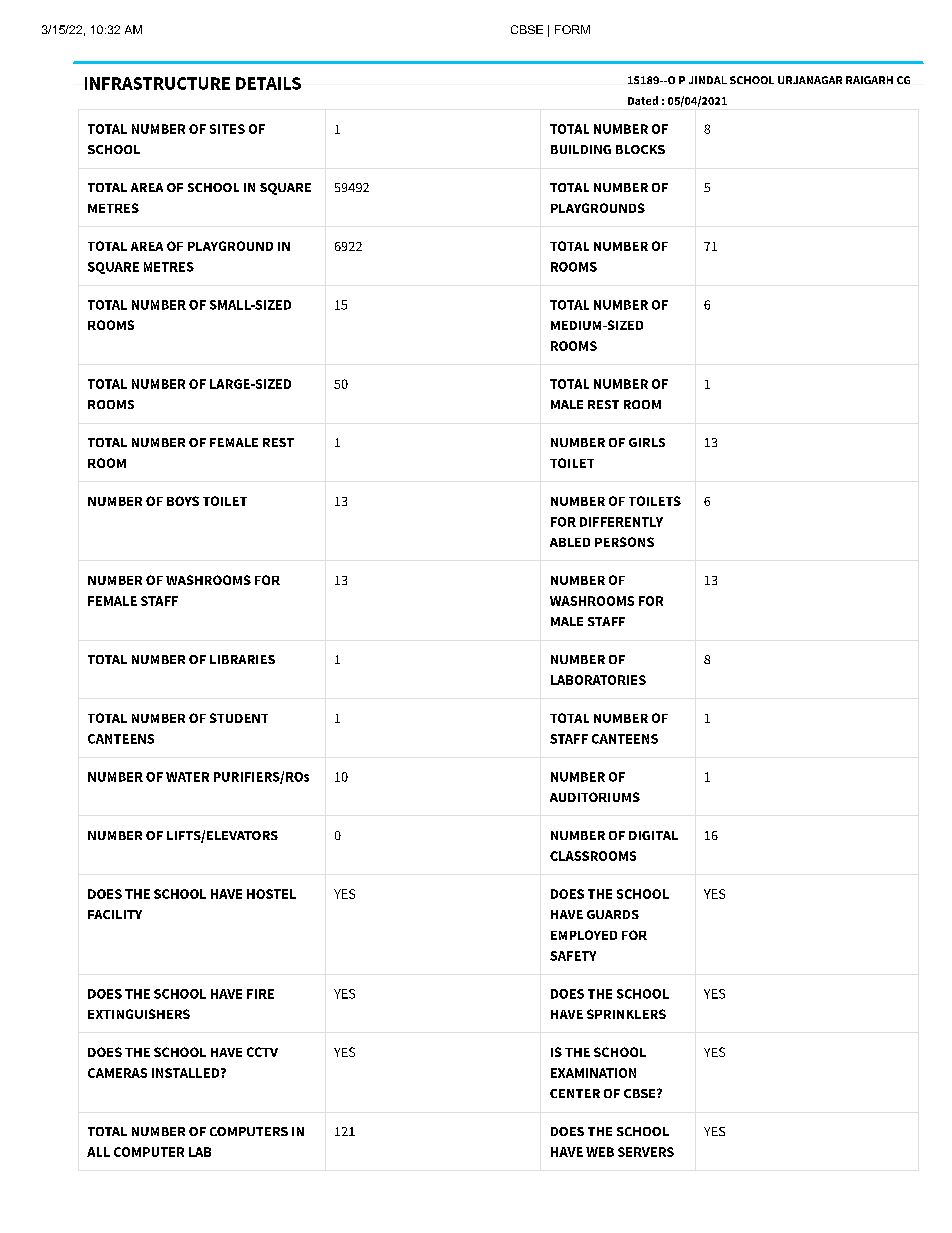  I want to click on INSTALLED, so click(187, 1073).
